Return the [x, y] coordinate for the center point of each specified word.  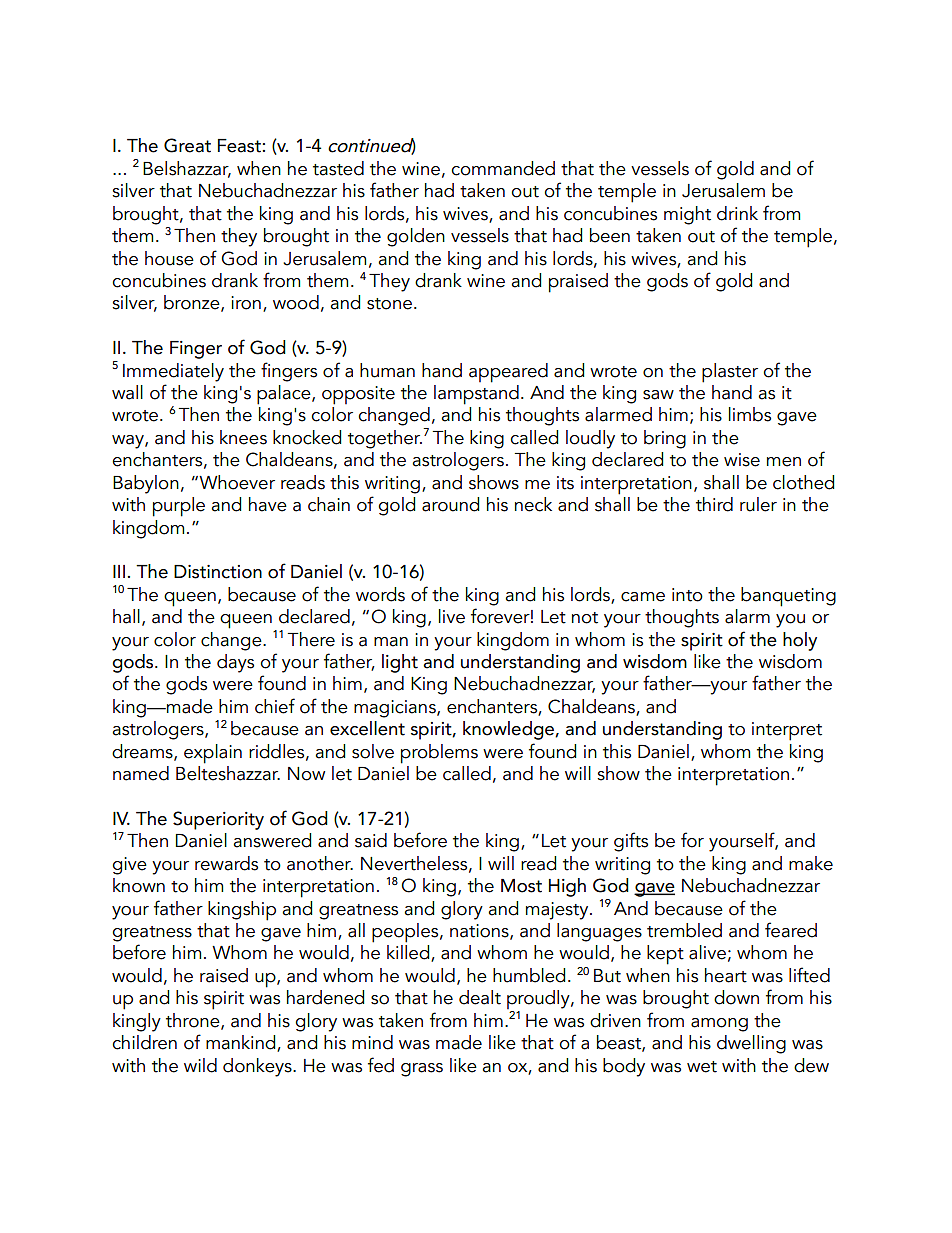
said [371, 840]
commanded [503, 168]
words [380, 594]
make [811, 863]
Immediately [173, 372]
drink [737, 213]
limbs [750, 414]
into [687, 595]
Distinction [218, 572]
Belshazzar [187, 169]
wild [200, 1065]
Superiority [218, 820]
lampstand [476, 393]
